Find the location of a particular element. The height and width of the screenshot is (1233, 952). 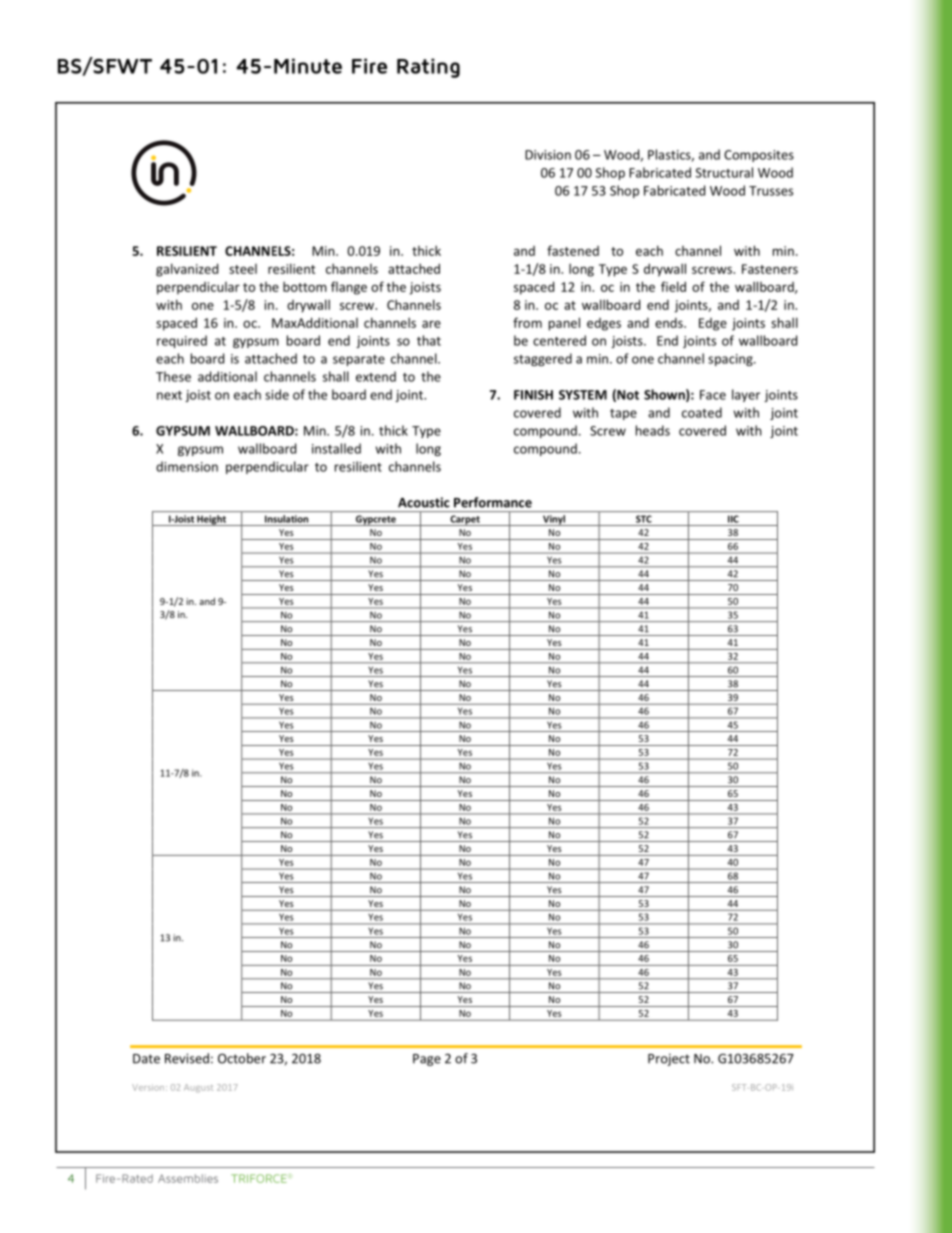

Rating is located at coordinates (428, 68).
